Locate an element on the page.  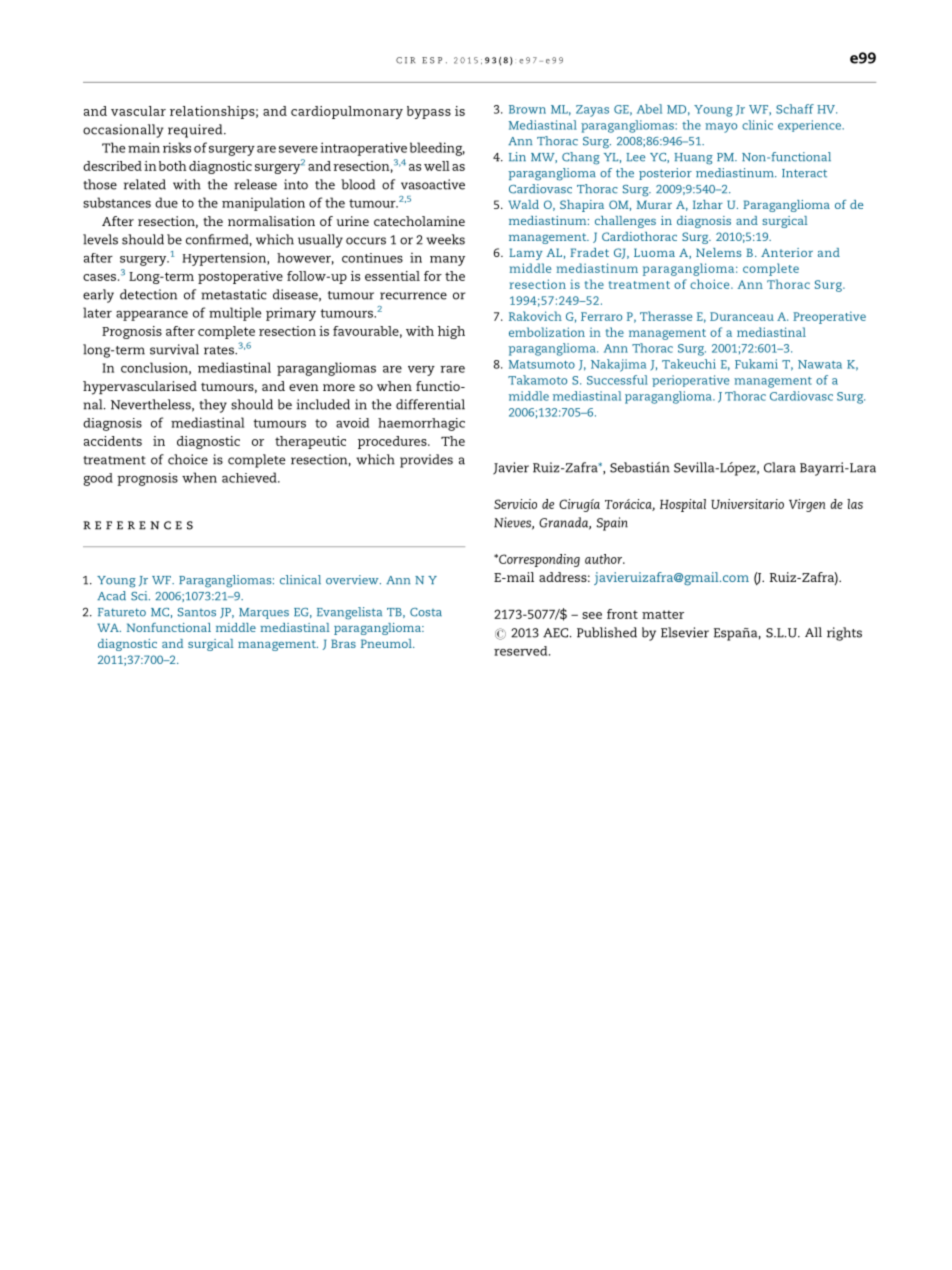
mayo is located at coordinates (721, 128).
